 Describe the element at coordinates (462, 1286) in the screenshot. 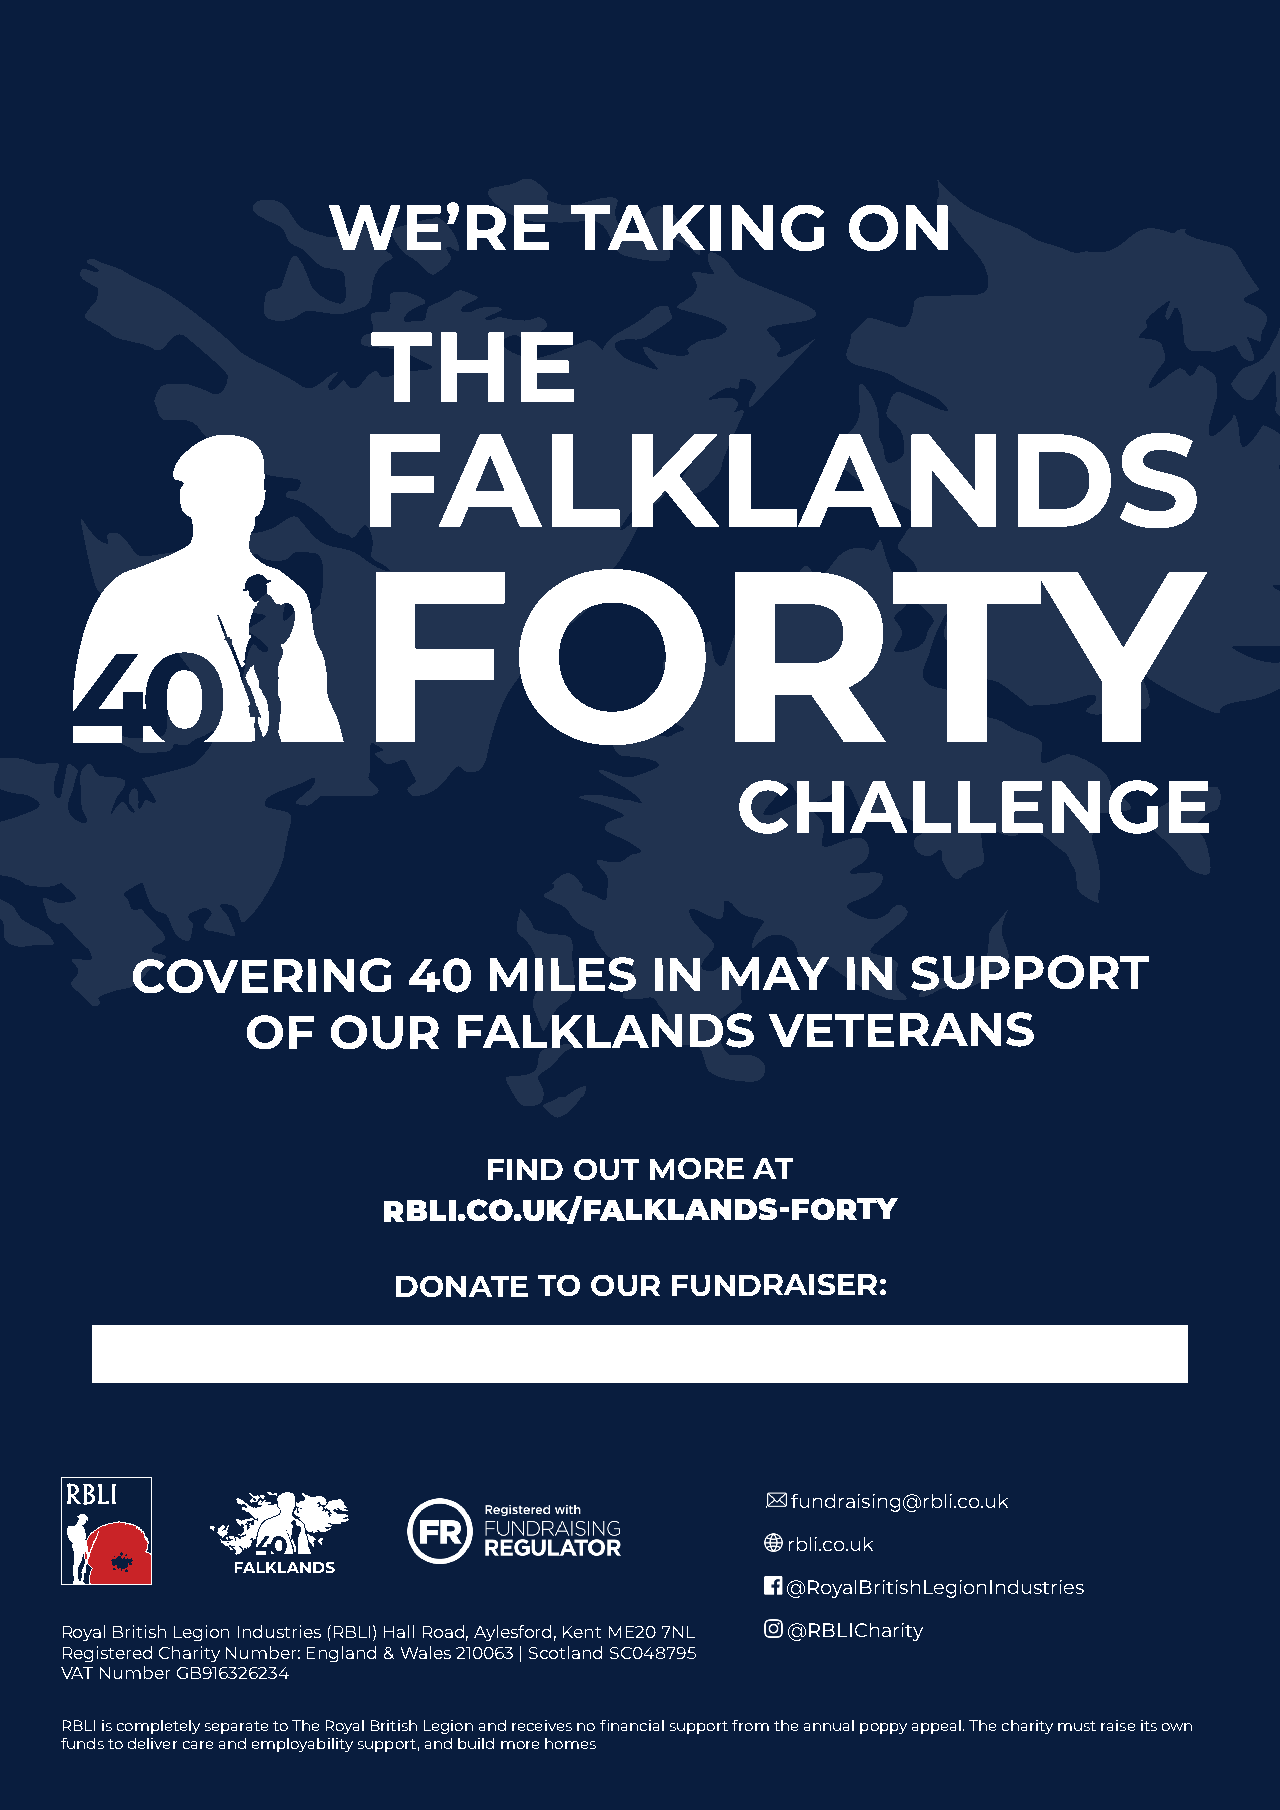

I see `DONATE` at that location.
